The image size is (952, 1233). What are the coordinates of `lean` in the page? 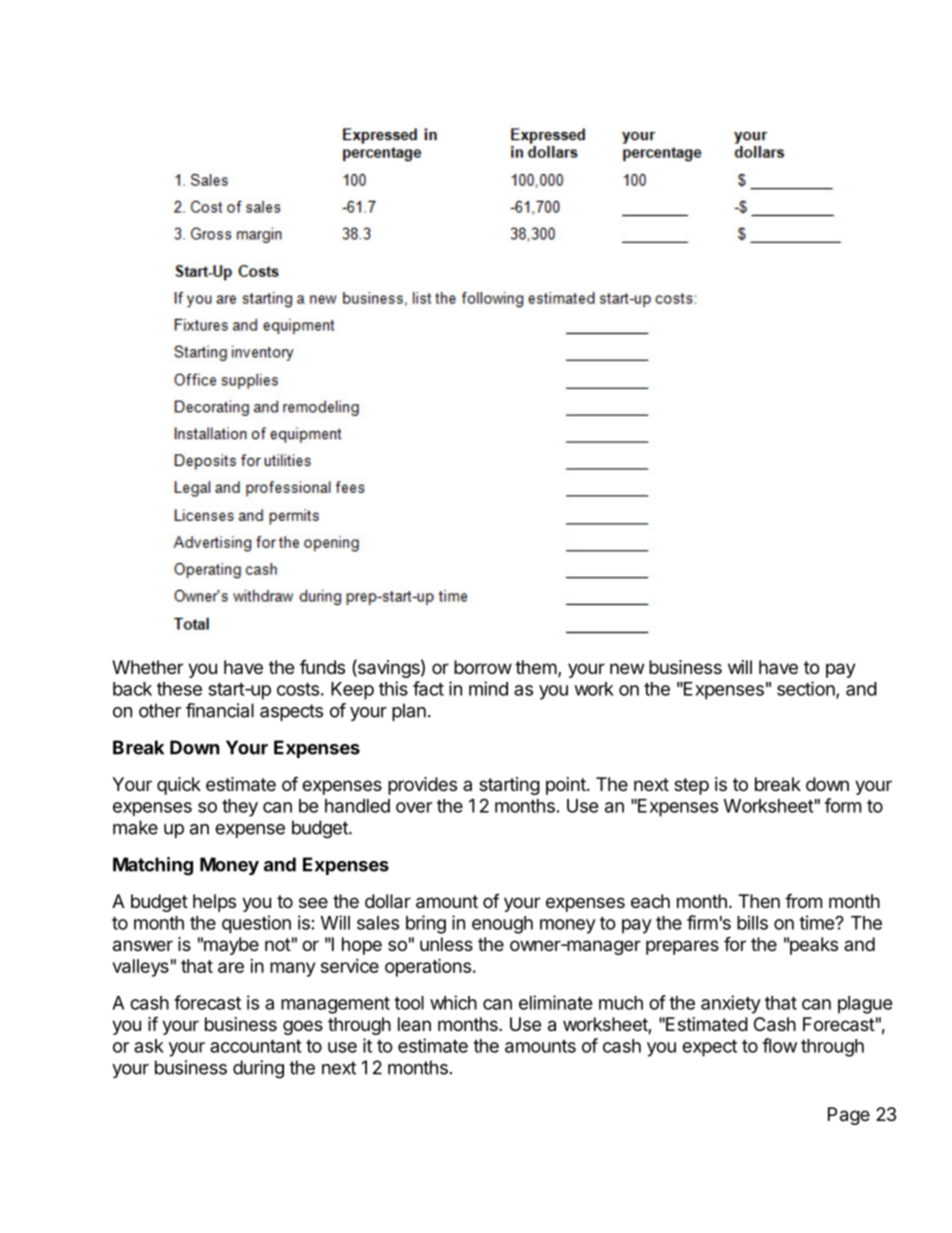 It's located at (414, 1024).
